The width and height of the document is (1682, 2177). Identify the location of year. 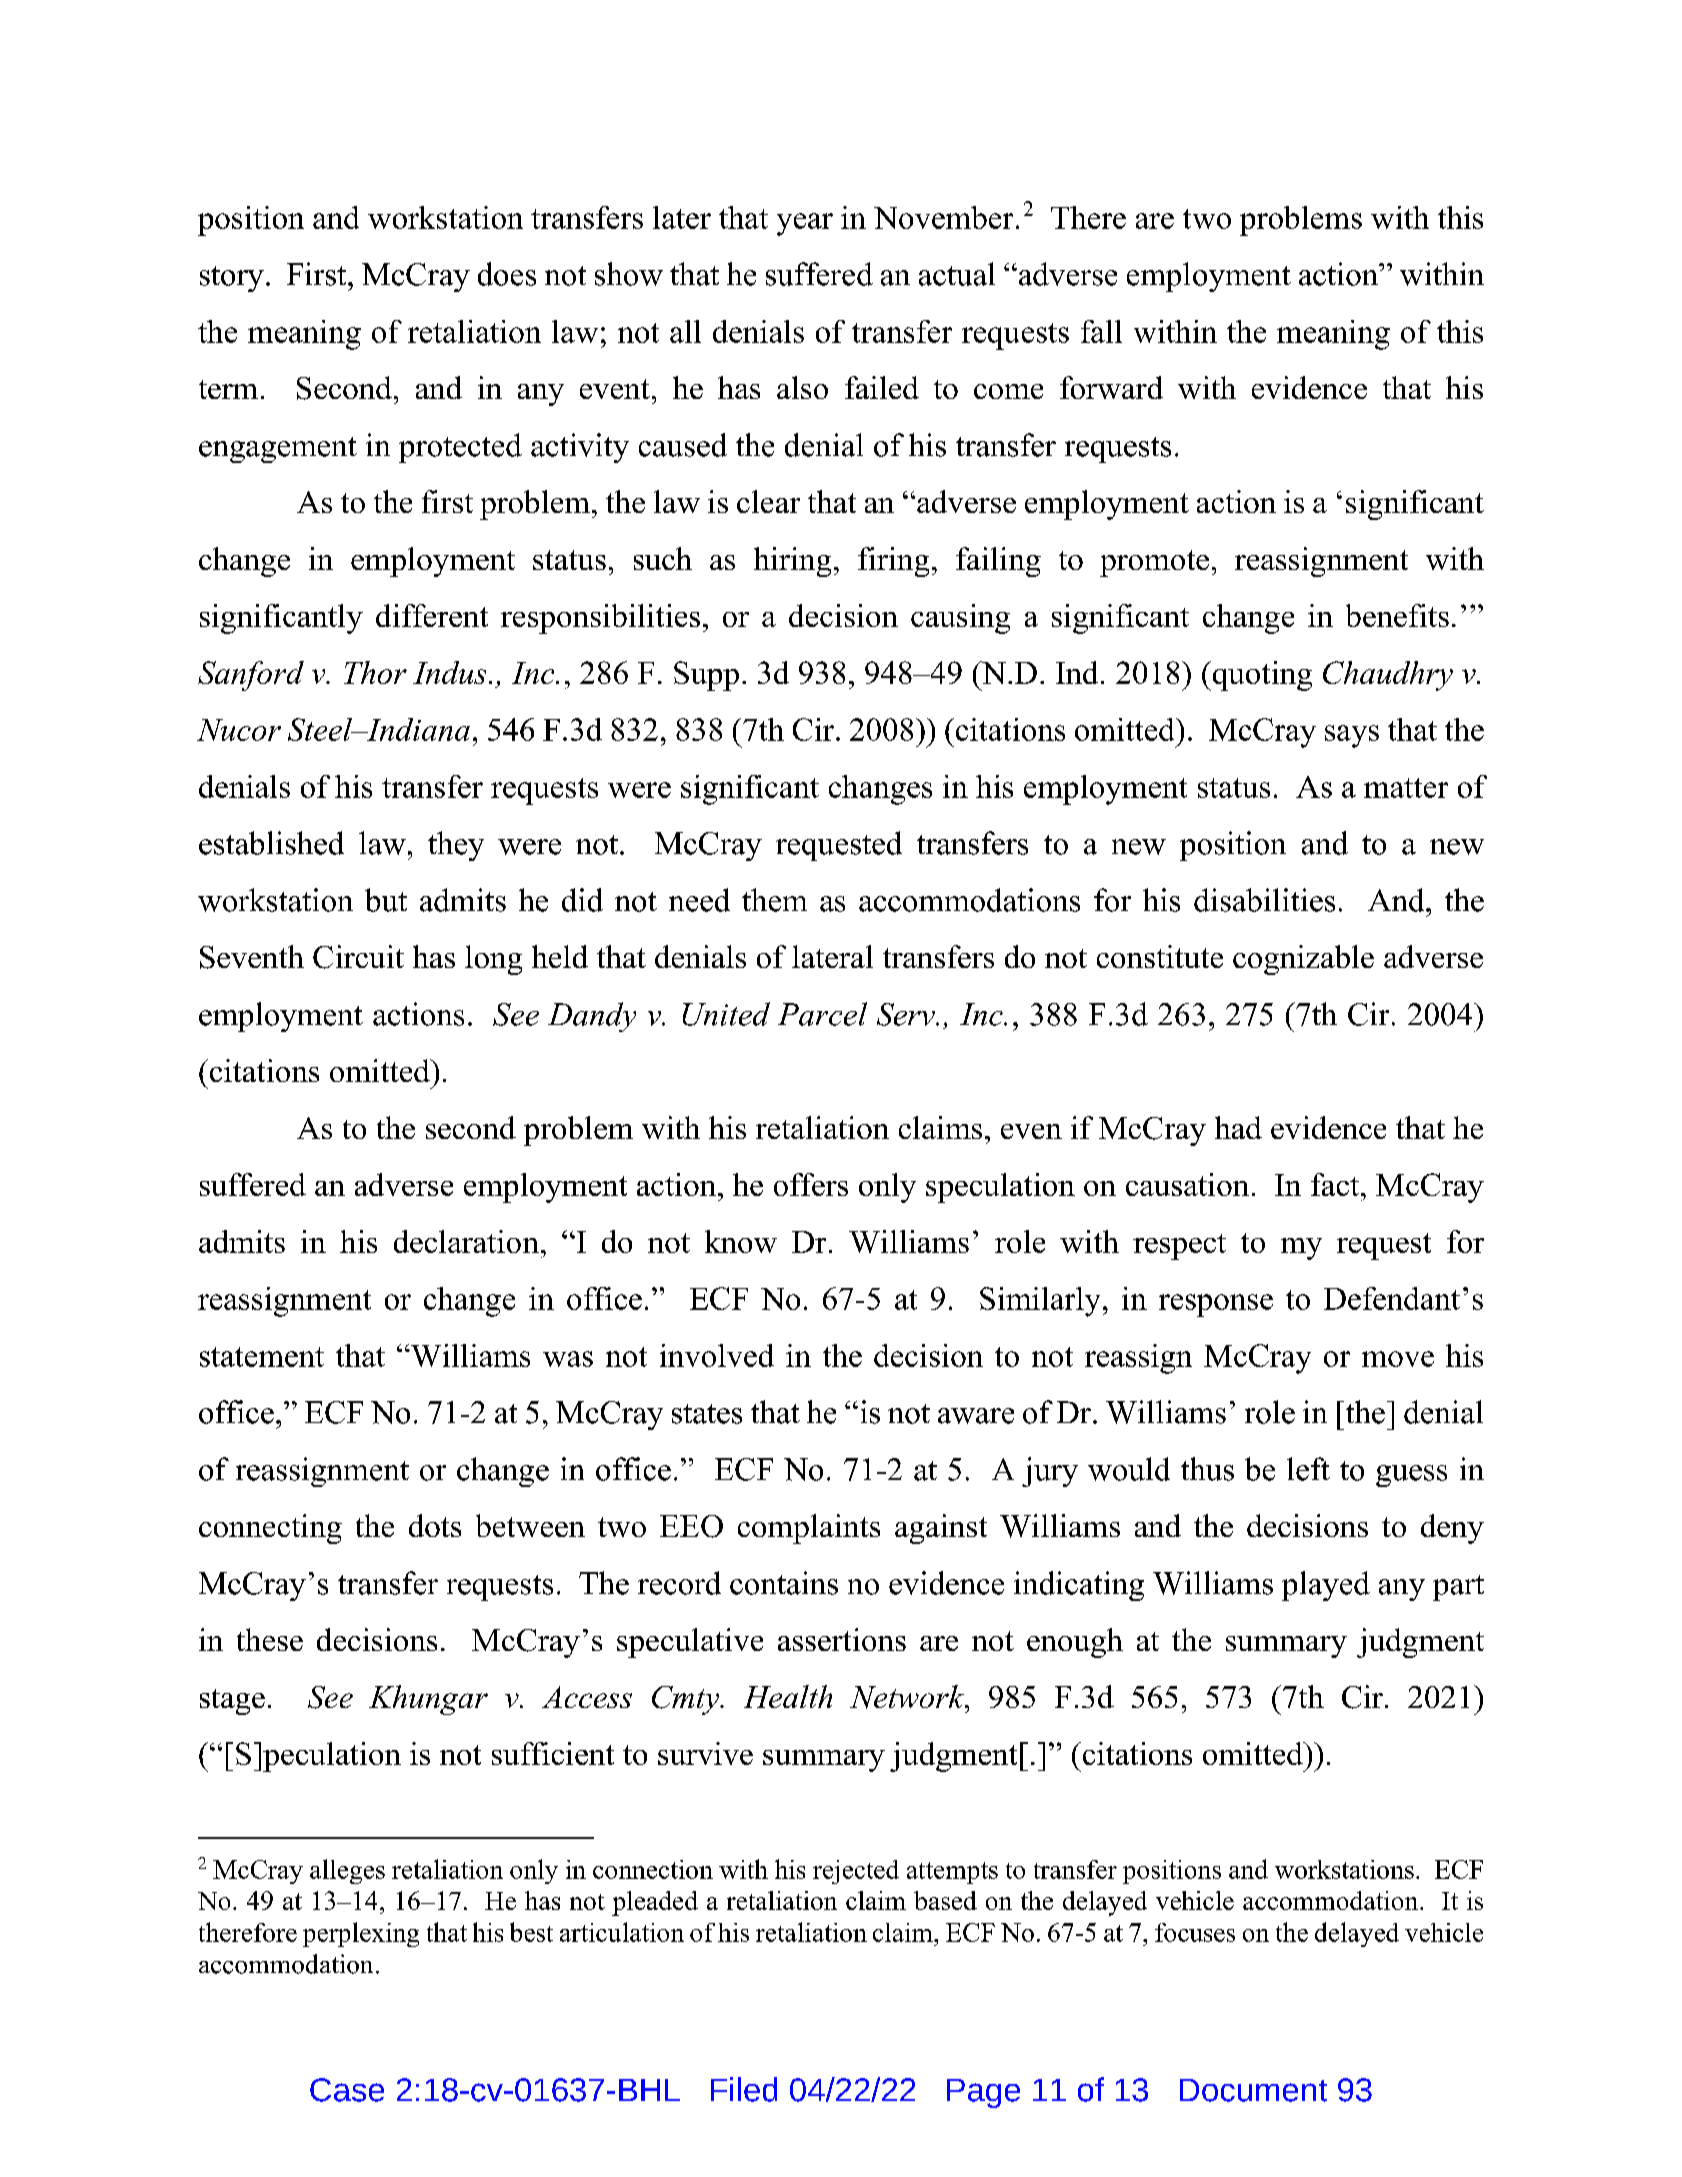
(805, 224).
